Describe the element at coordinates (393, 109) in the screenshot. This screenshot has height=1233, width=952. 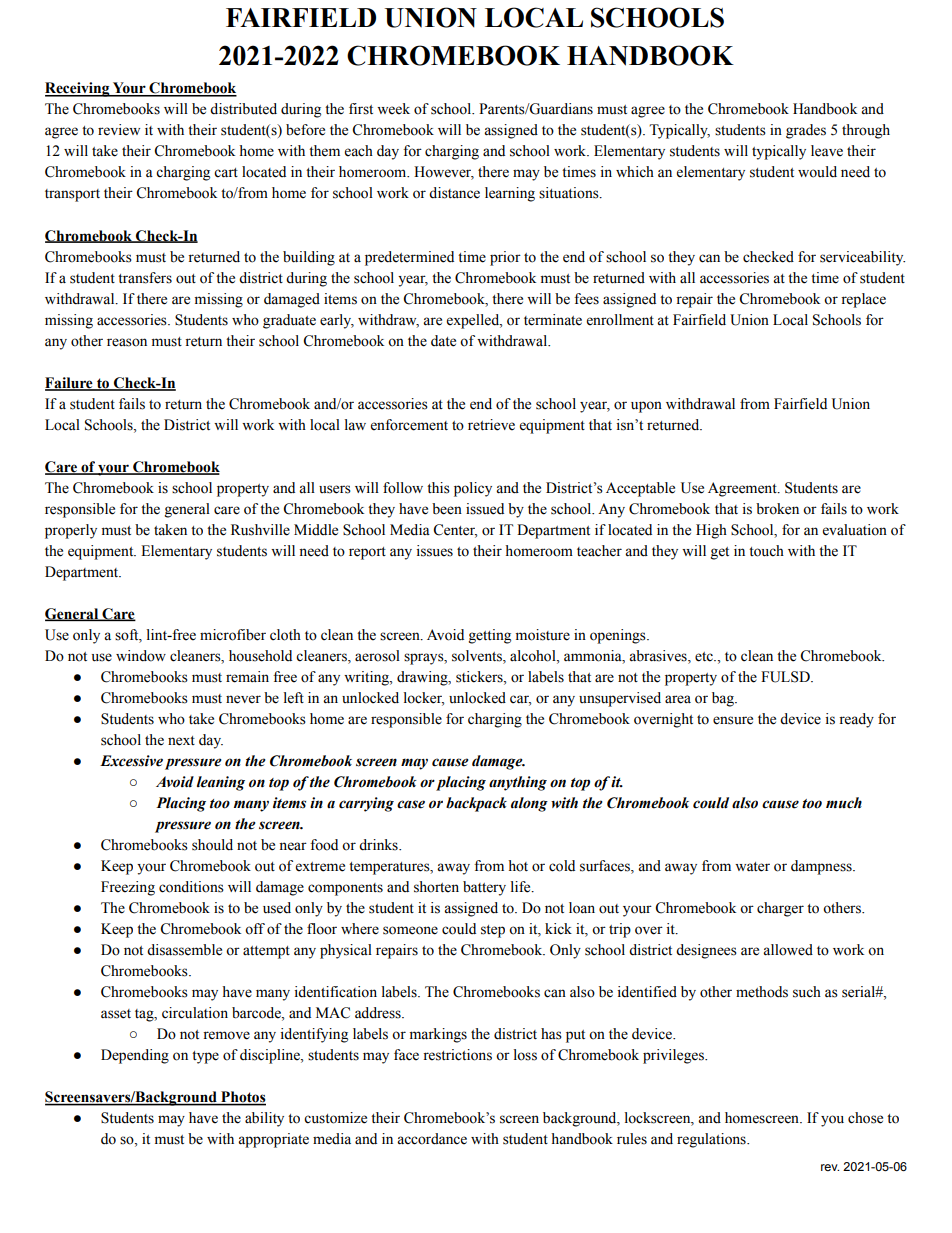
I see `week` at that location.
